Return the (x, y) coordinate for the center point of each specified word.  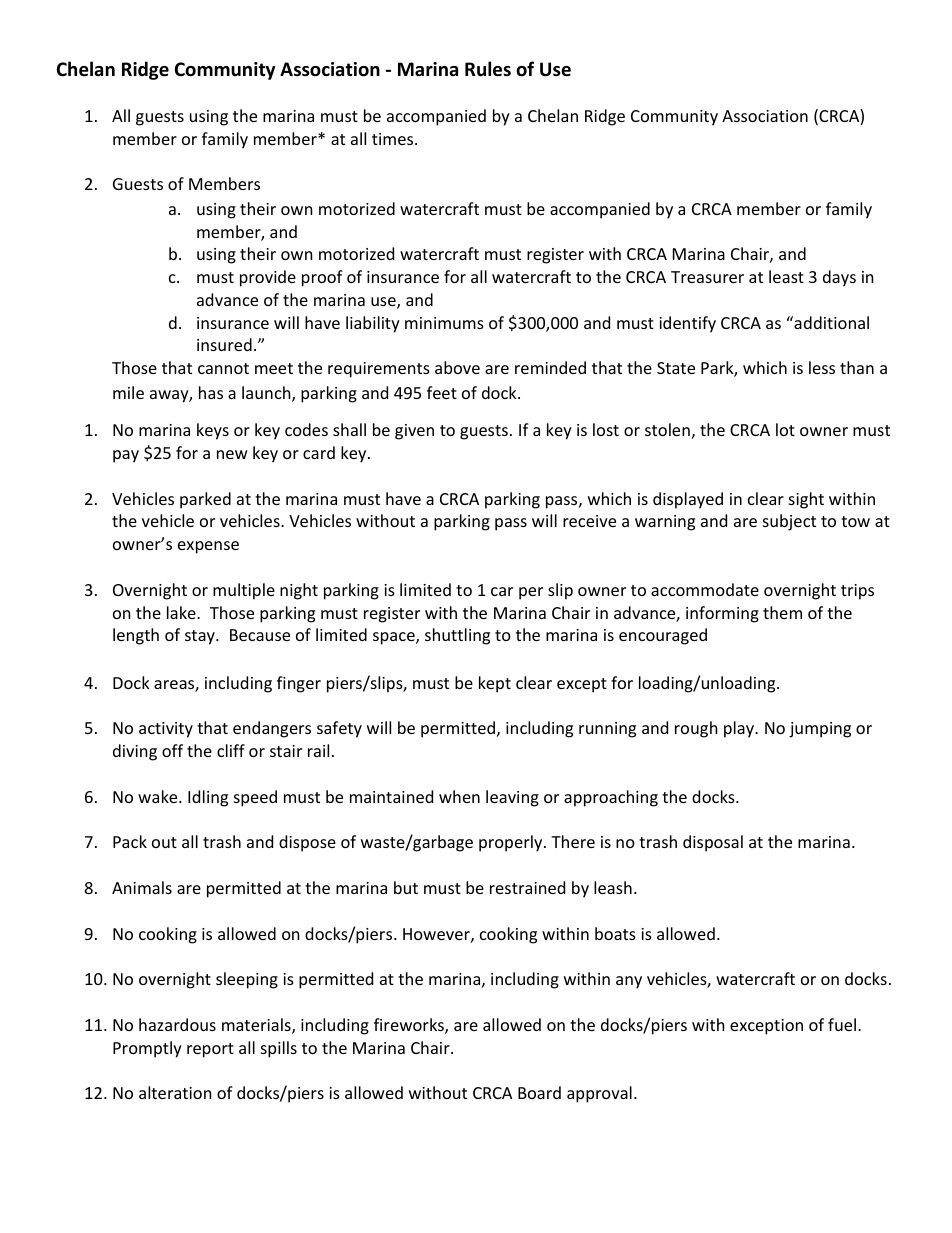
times (394, 139)
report (210, 1050)
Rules (488, 69)
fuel (842, 1024)
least (786, 276)
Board (539, 1092)
